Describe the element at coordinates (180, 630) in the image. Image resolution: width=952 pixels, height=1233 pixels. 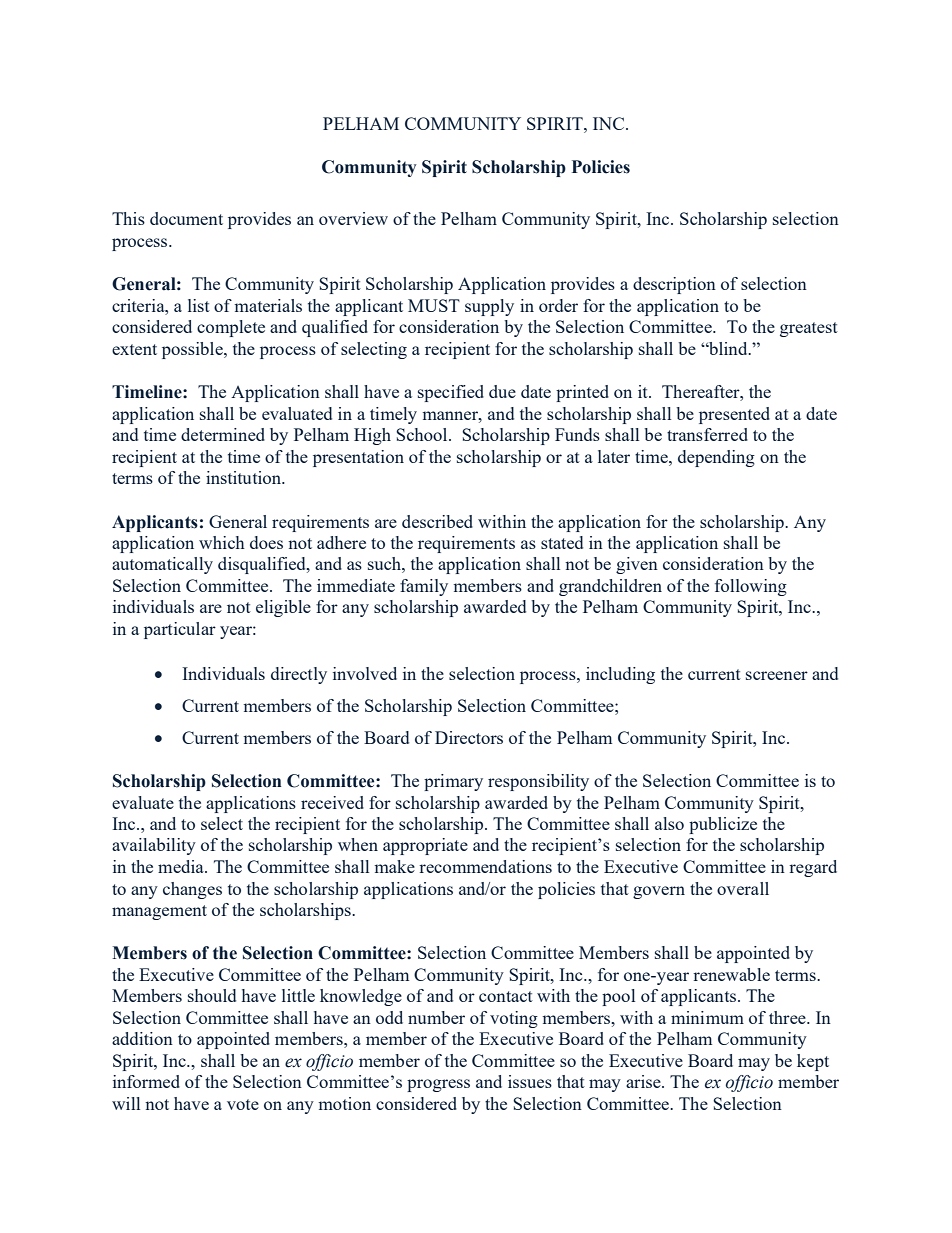
I see `particular` at that location.
